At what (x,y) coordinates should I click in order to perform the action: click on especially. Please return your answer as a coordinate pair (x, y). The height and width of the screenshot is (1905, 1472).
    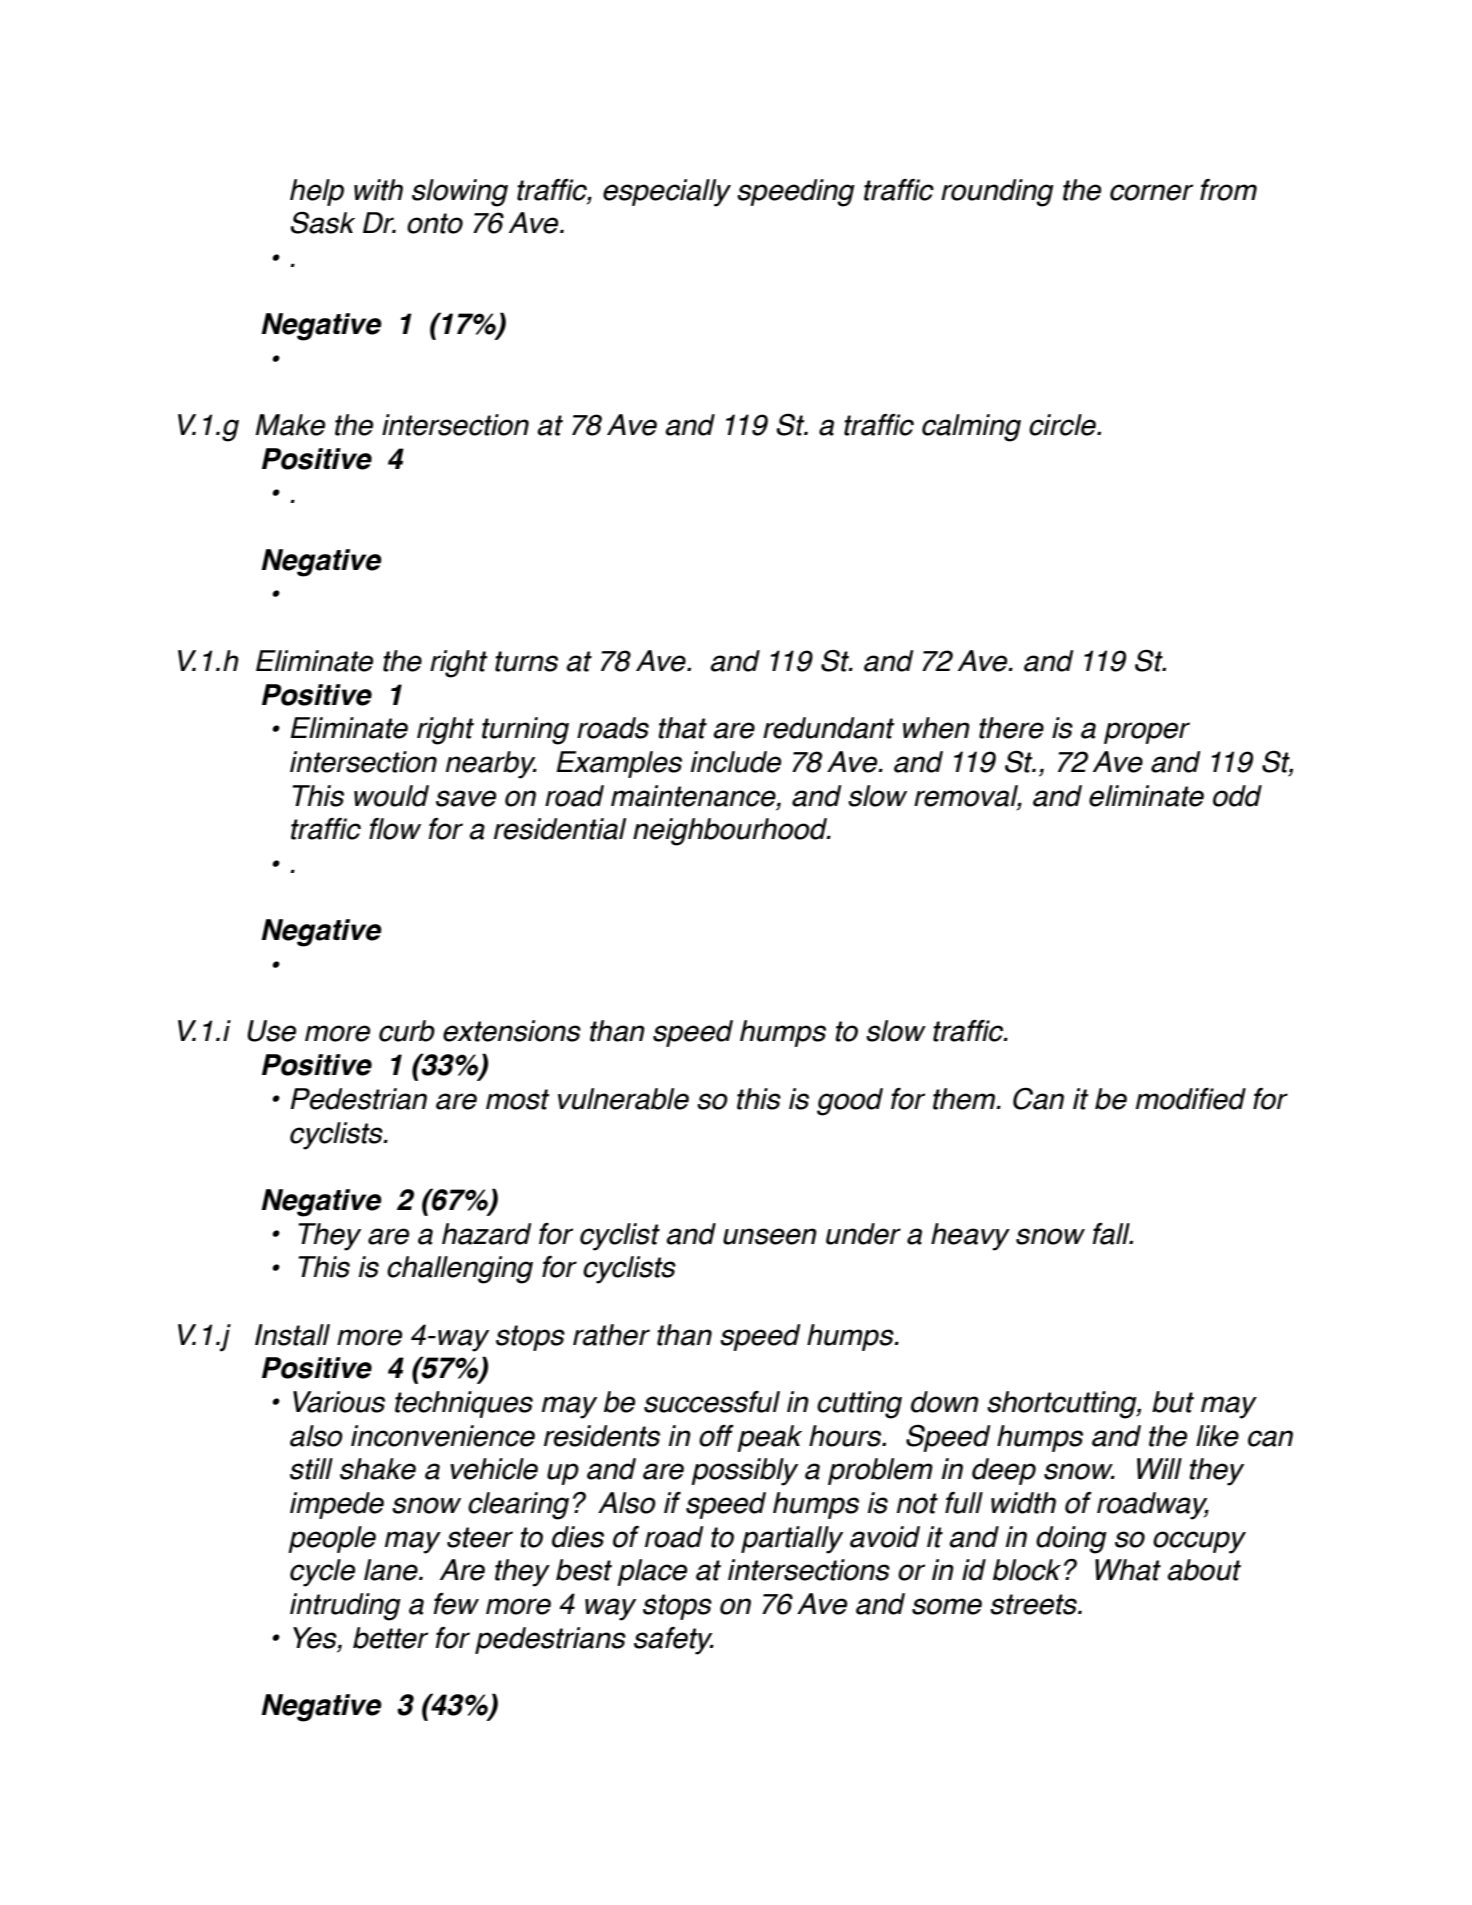
    Looking at the image, I should click on (667, 193).
